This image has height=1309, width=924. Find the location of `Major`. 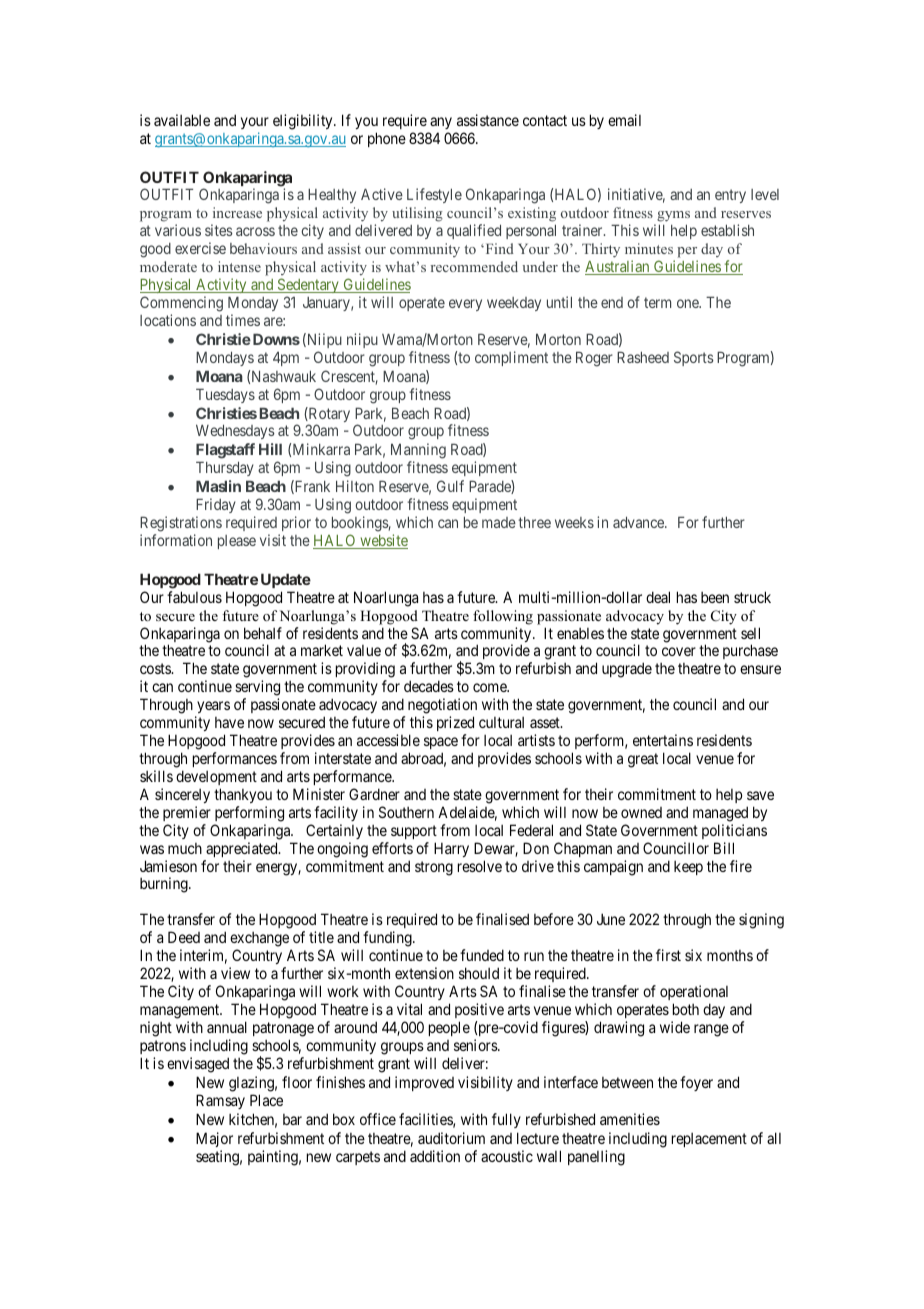

Major is located at coordinates (214, 1141).
